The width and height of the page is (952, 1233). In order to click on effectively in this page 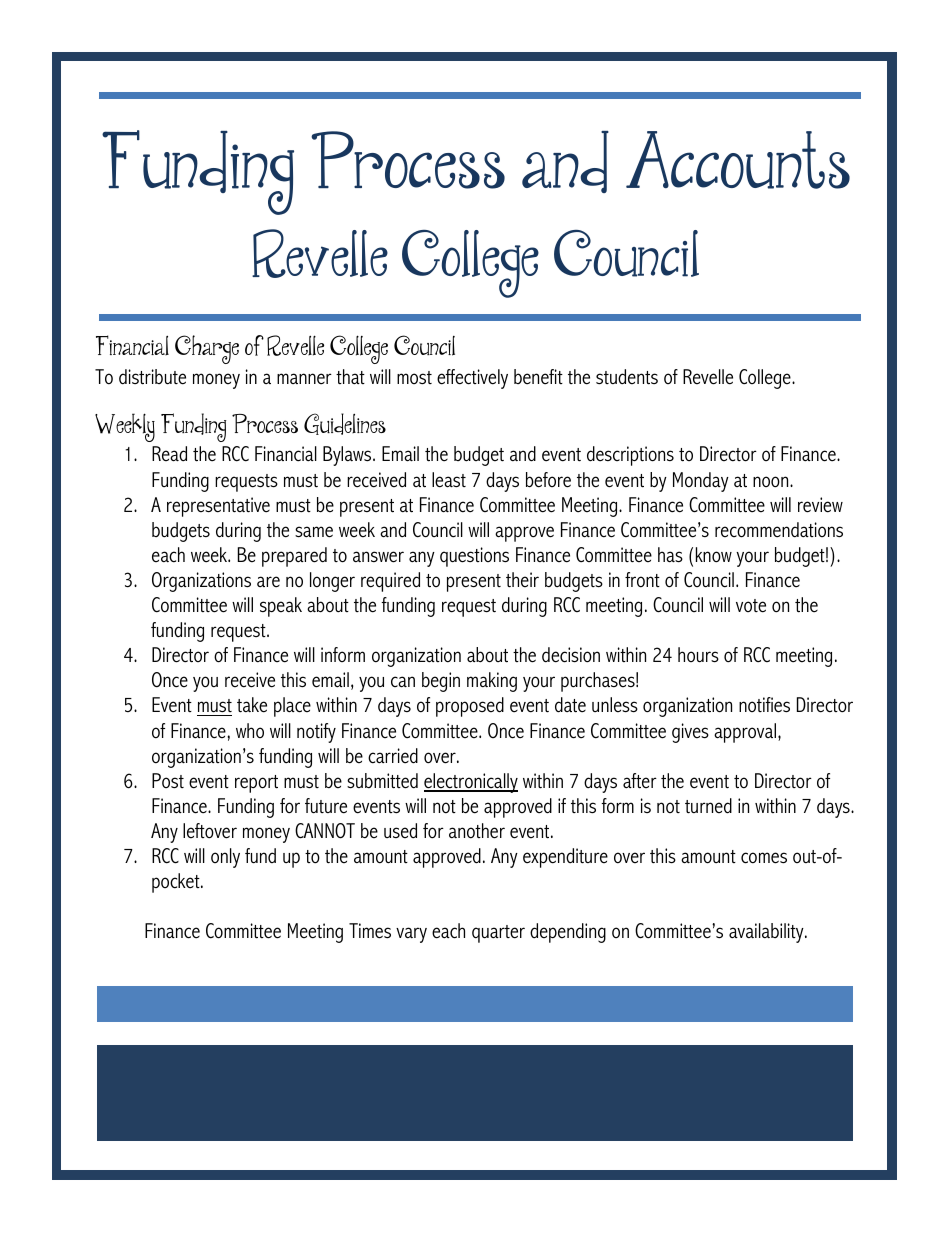, I will do `click(472, 379)`.
